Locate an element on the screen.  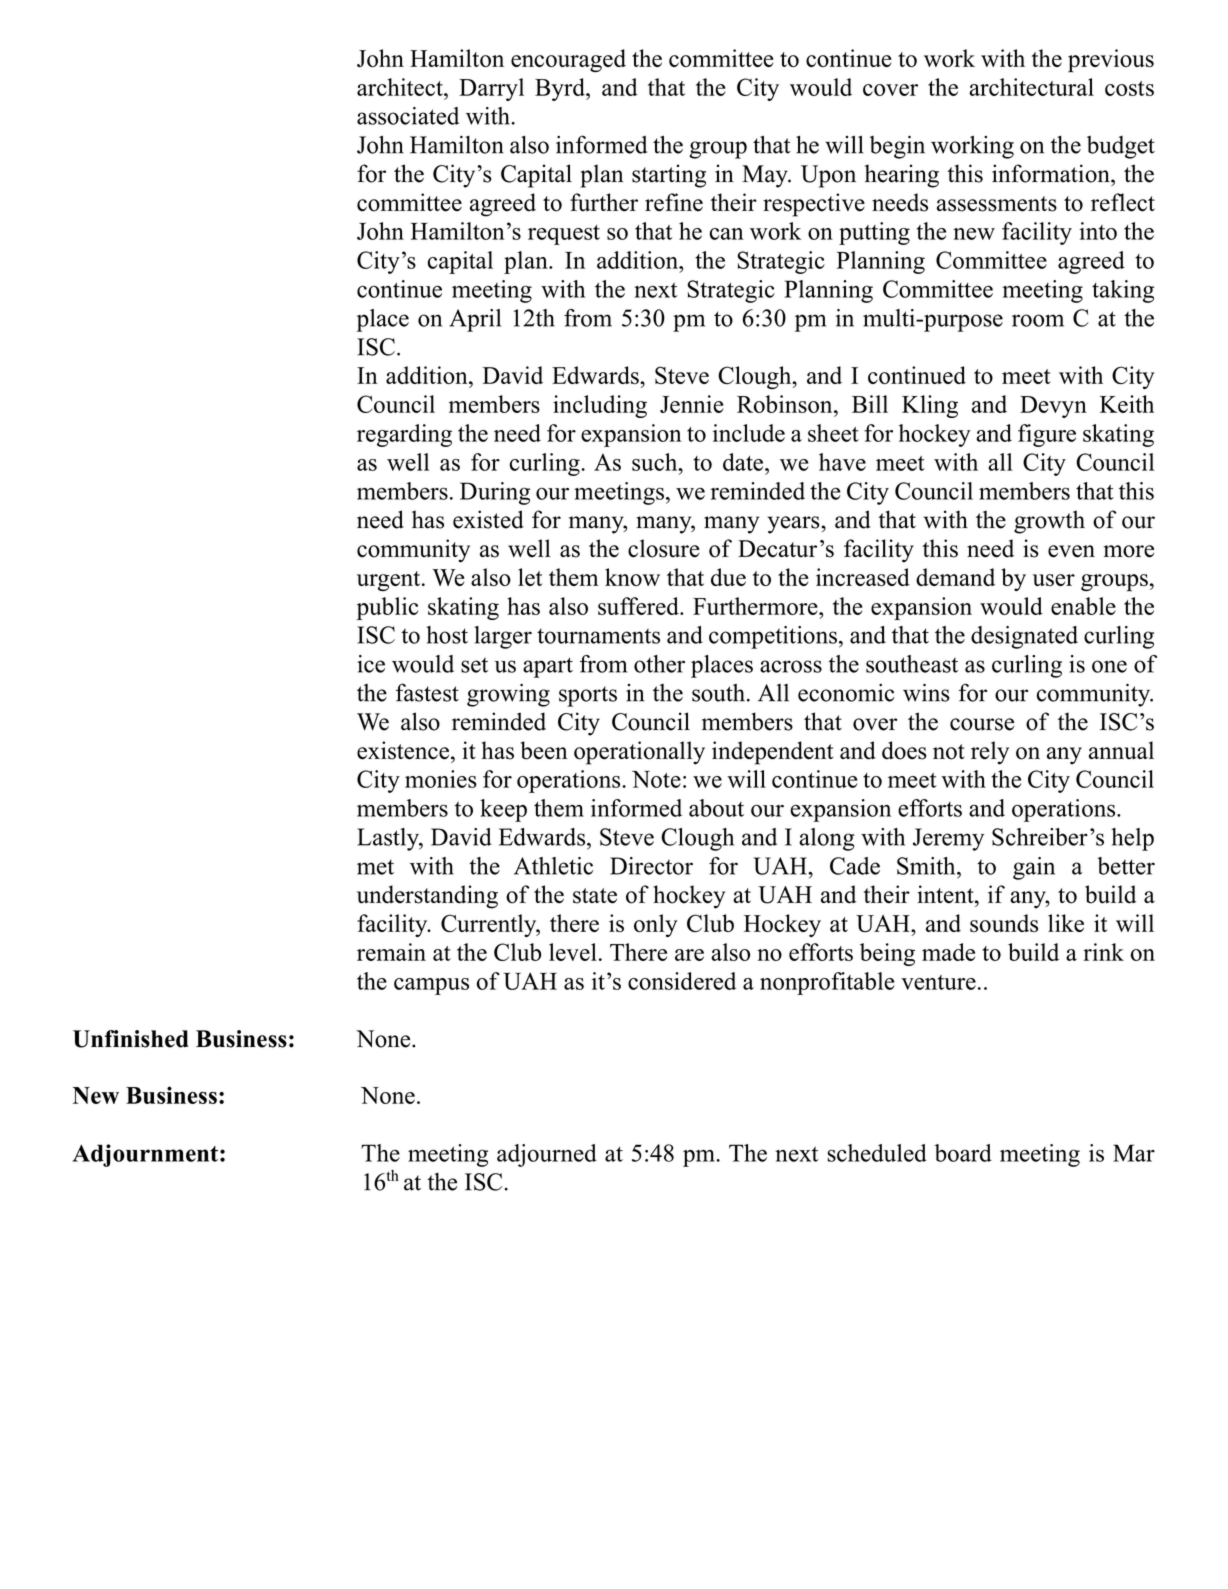
associated is located at coordinates (408, 116).
